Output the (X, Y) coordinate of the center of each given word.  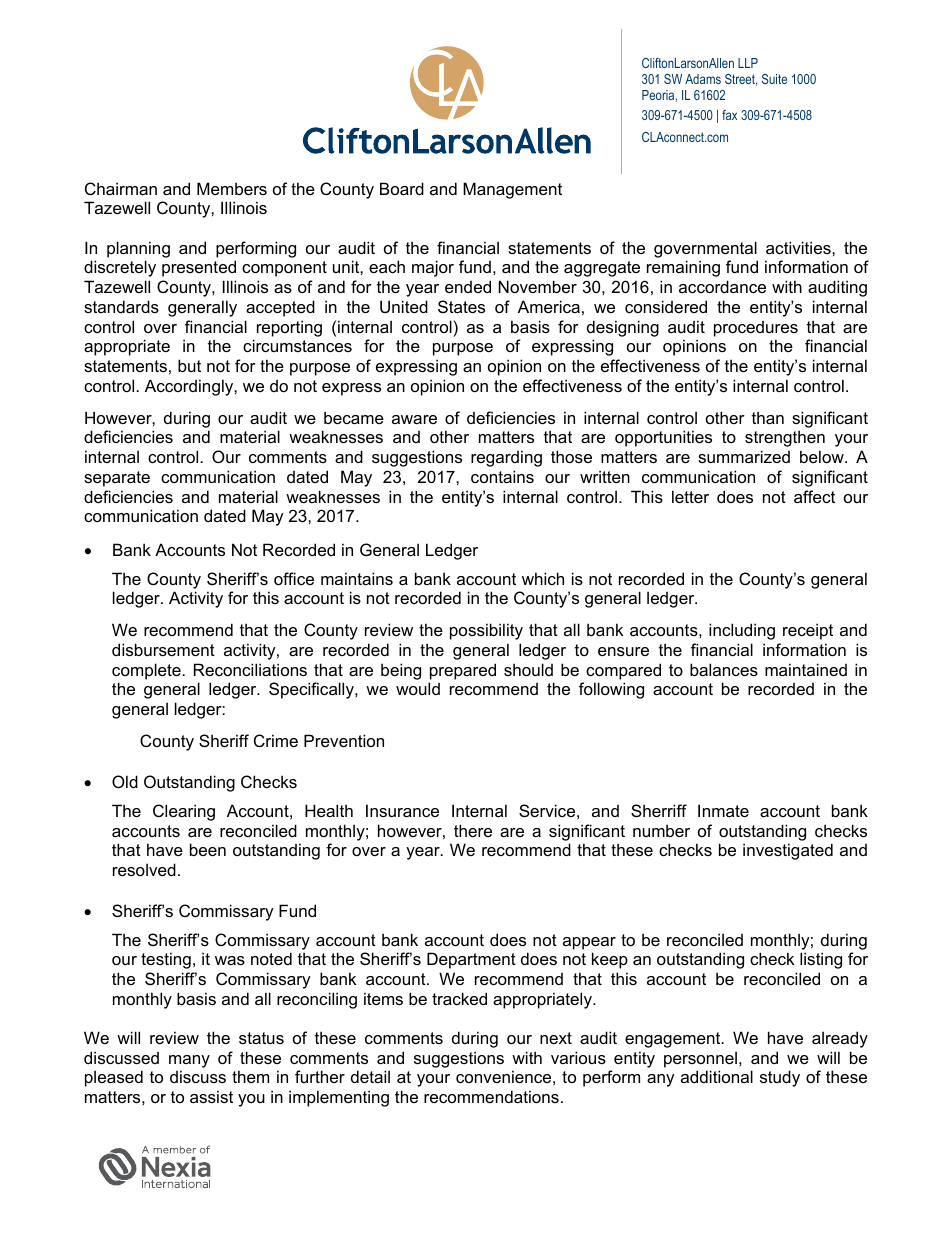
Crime (276, 740)
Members (232, 188)
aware (414, 419)
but (189, 365)
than (768, 417)
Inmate (723, 810)
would (418, 688)
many (189, 1061)
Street (741, 80)
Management (512, 190)
